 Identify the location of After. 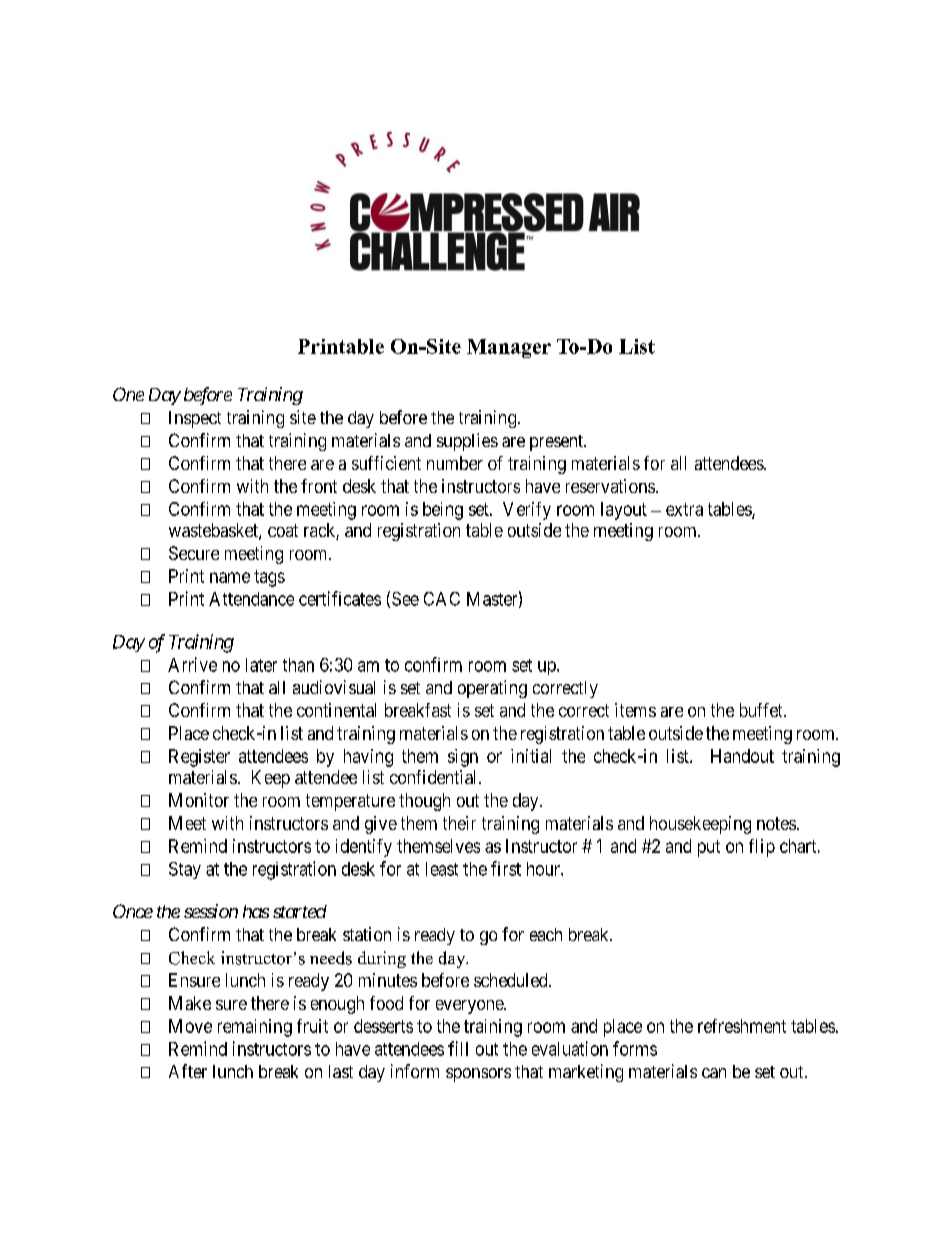
(188, 1071).
